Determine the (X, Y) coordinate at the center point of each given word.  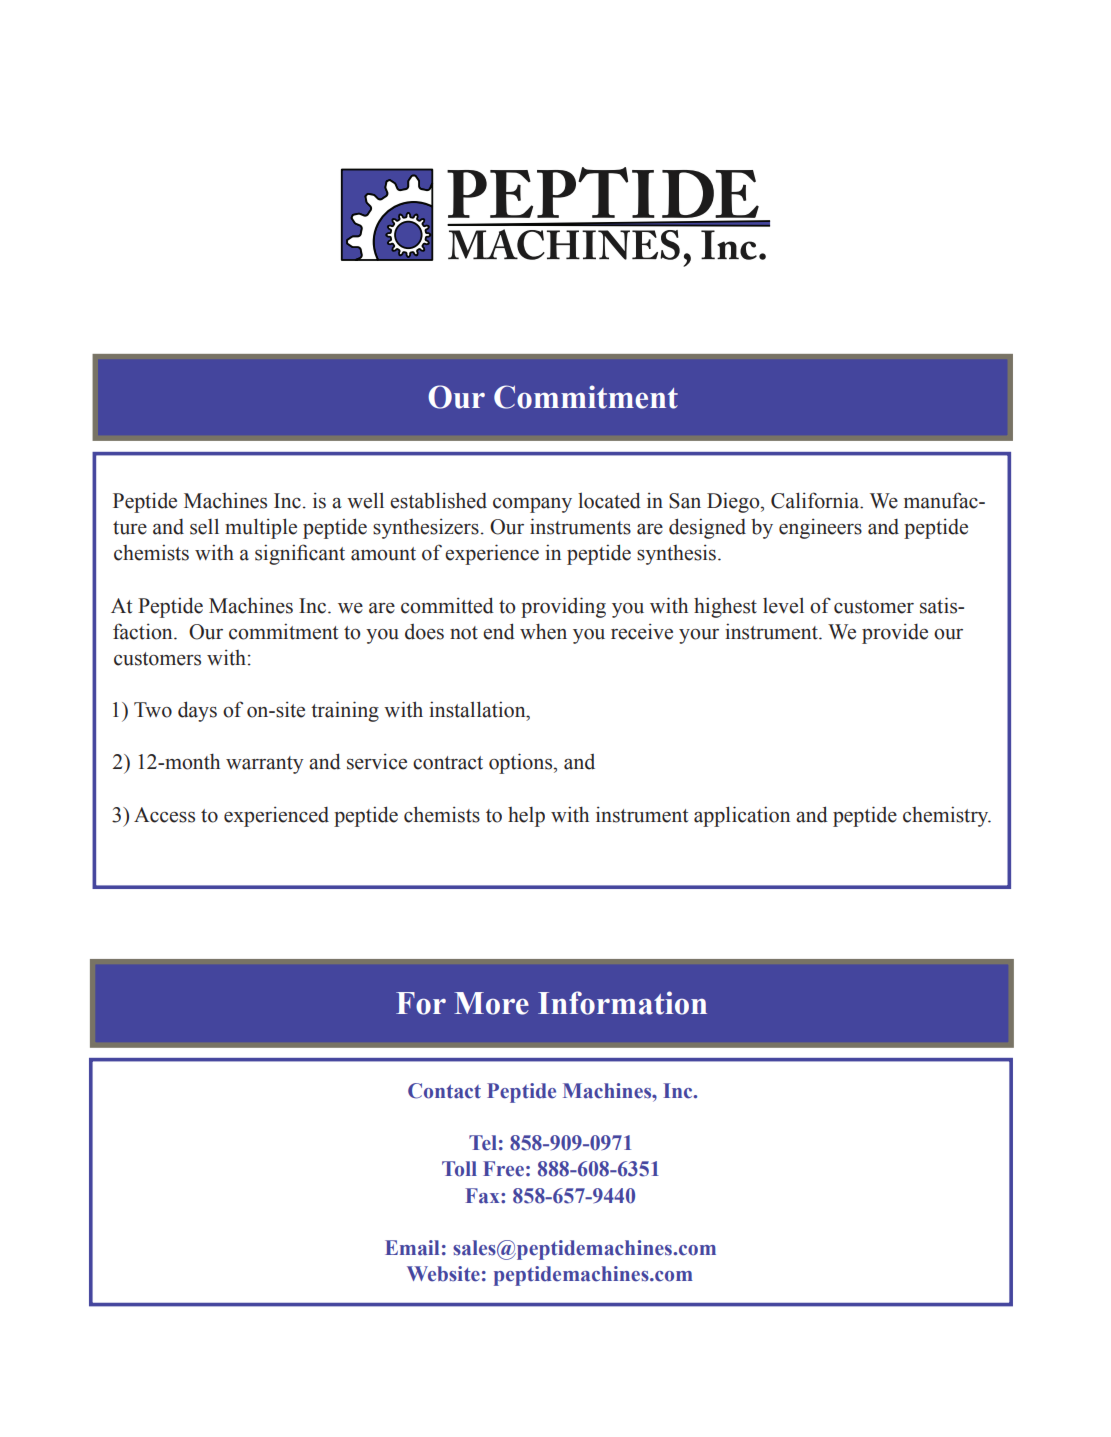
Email (412, 1248)
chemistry (947, 816)
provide (895, 633)
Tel (483, 1143)
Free (503, 1169)
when (543, 631)
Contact (444, 1091)
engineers (820, 528)
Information (622, 1003)
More (491, 1003)
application (742, 816)
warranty (264, 765)
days (197, 711)
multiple (261, 528)
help (526, 817)
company (532, 505)
